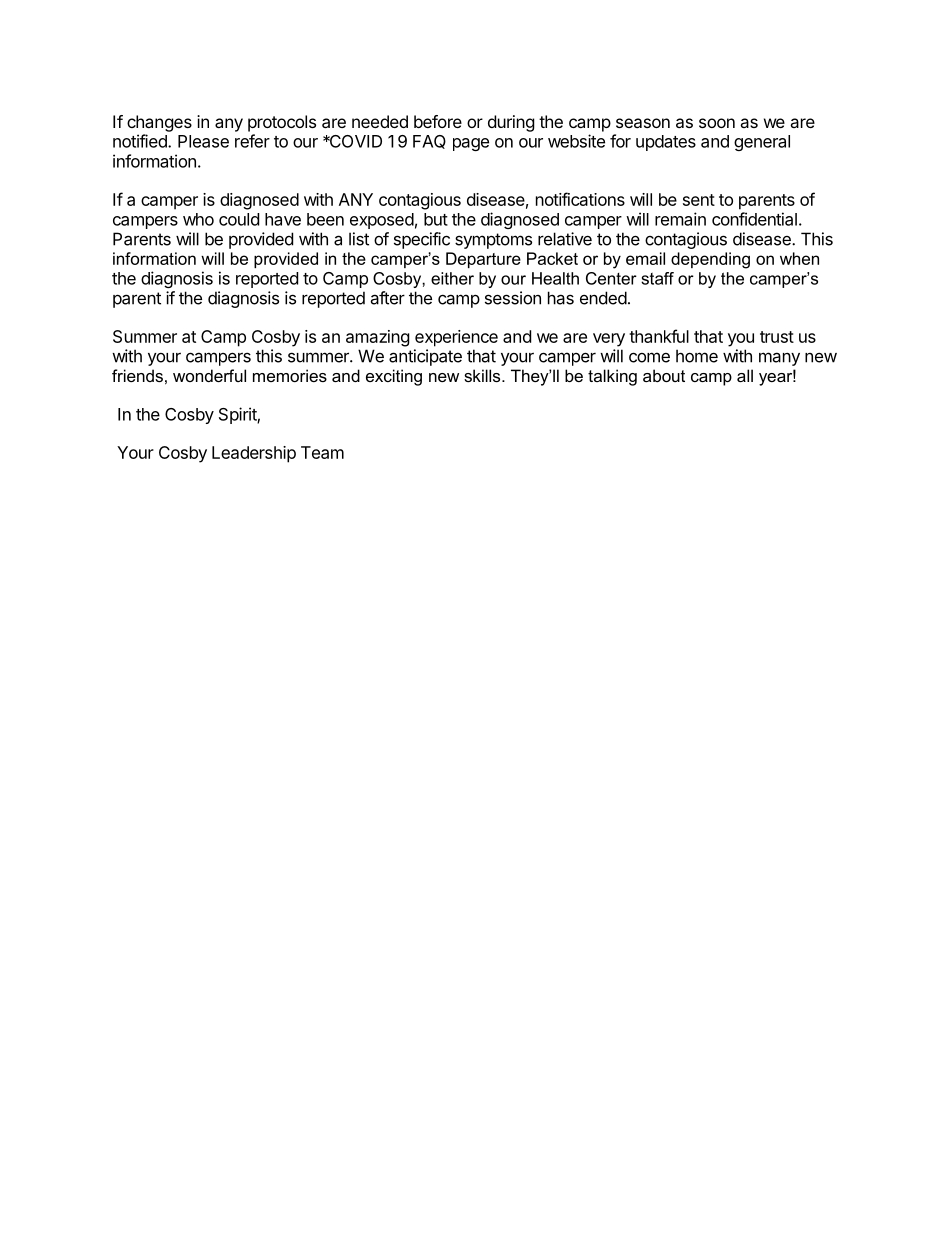  What do you see at coordinates (452, 278) in the screenshot?
I see `either` at bounding box center [452, 278].
